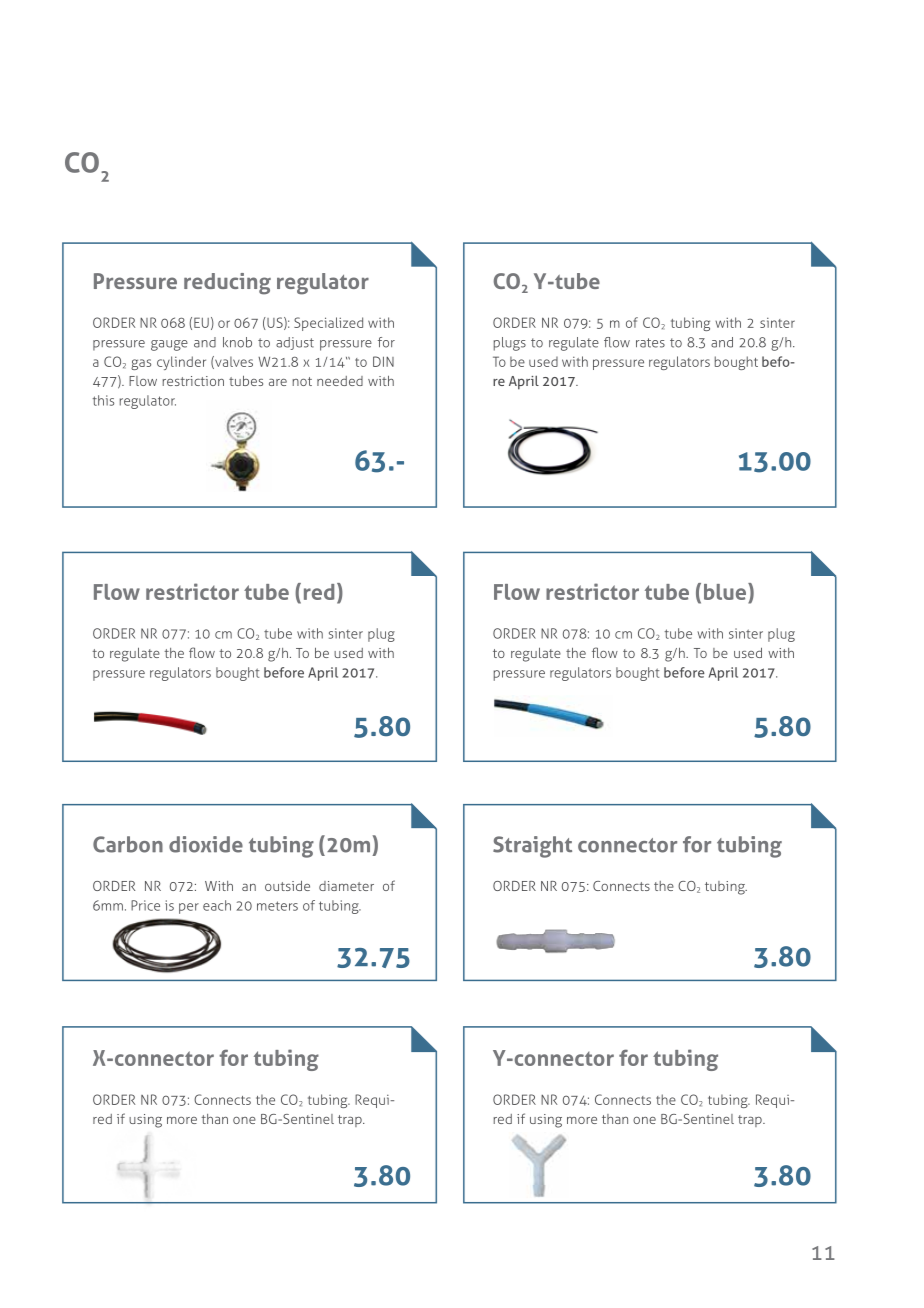 The height and width of the screenshot is (1308, 924). What do you see at coordinates (206, 844) in the screenshot?
I see `dioxide` at bounding box center [206, 844].
